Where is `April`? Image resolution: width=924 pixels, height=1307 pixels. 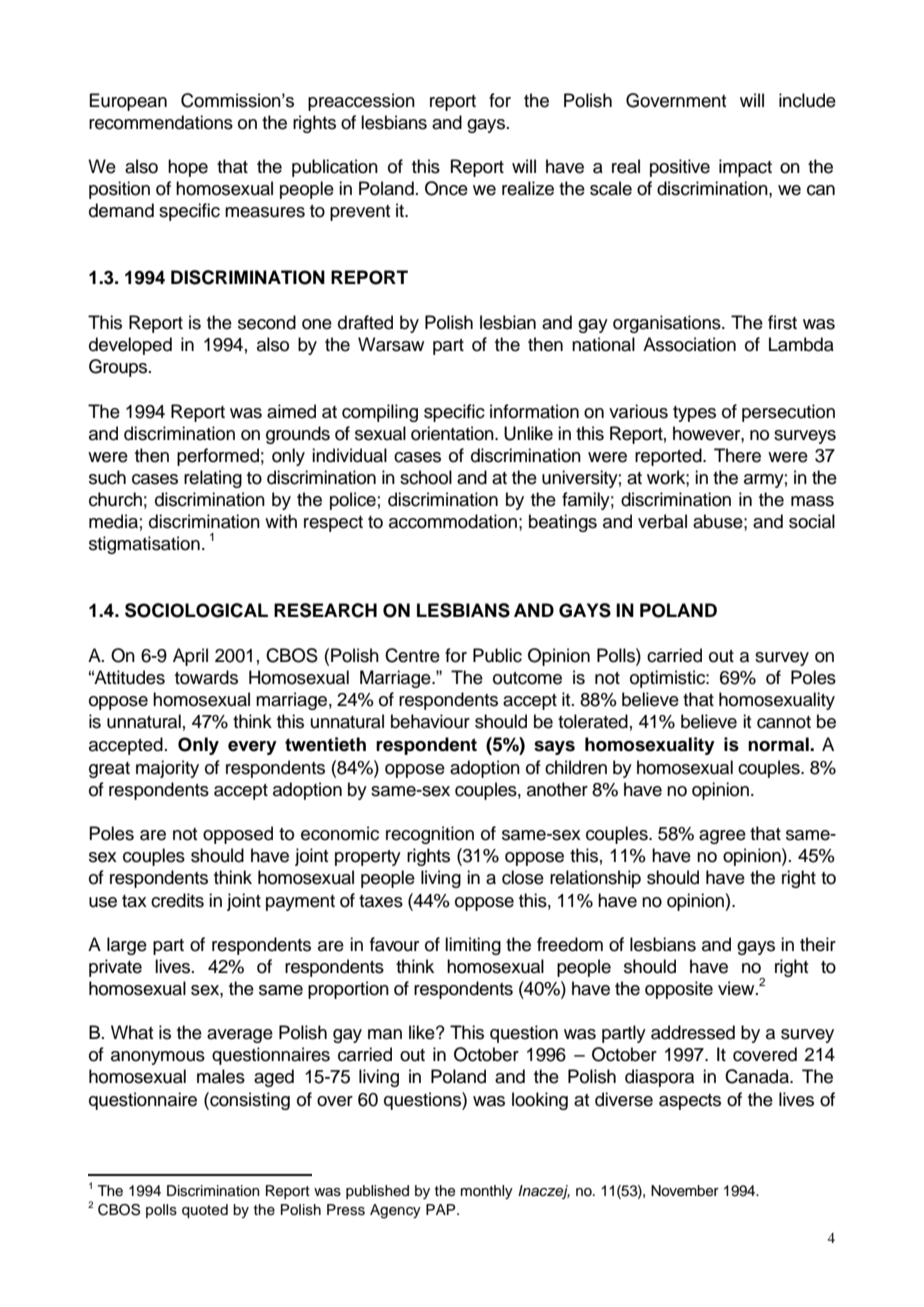
April is located at coordinates (190, 657).
